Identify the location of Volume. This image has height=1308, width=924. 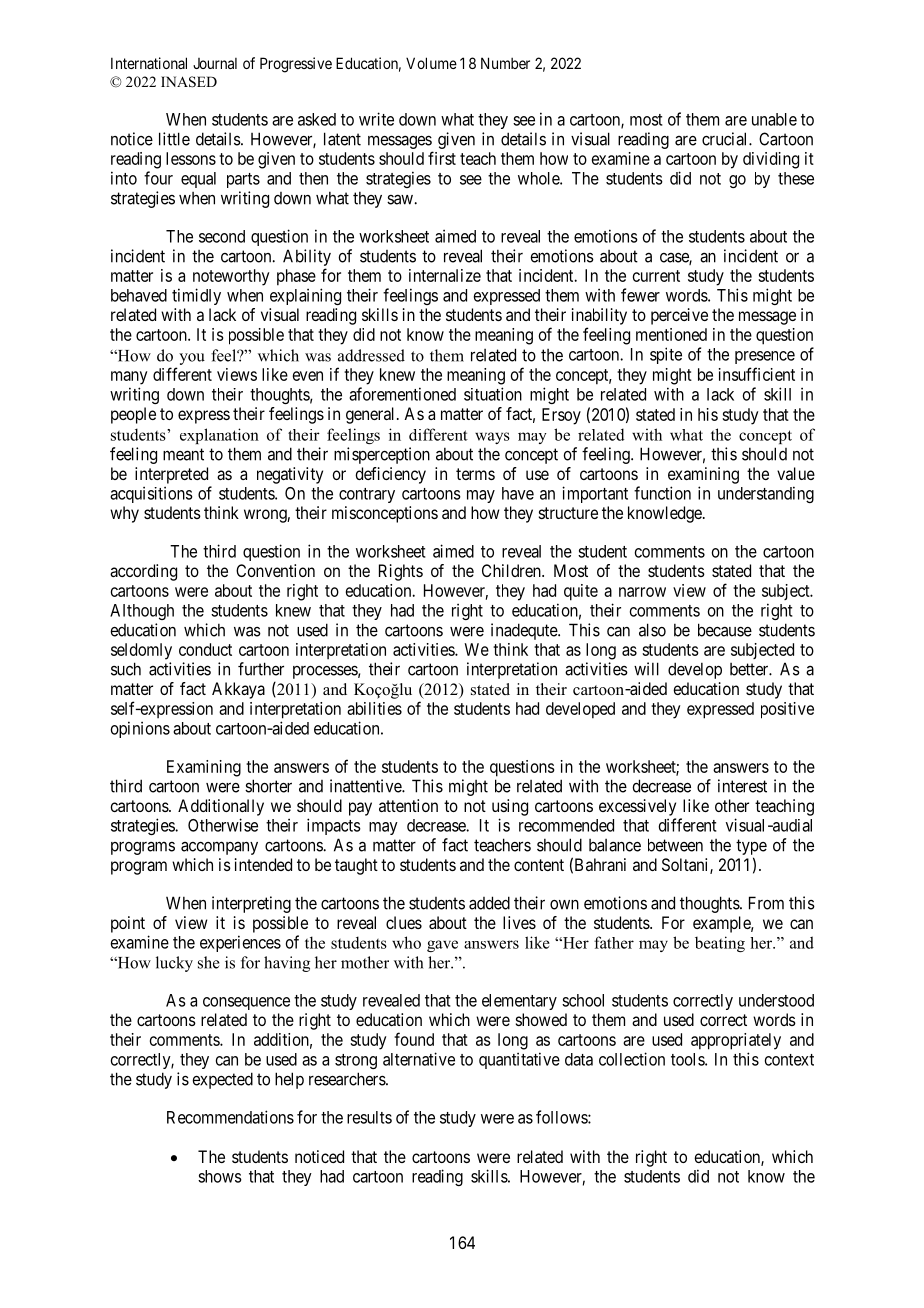
(431, 63).
